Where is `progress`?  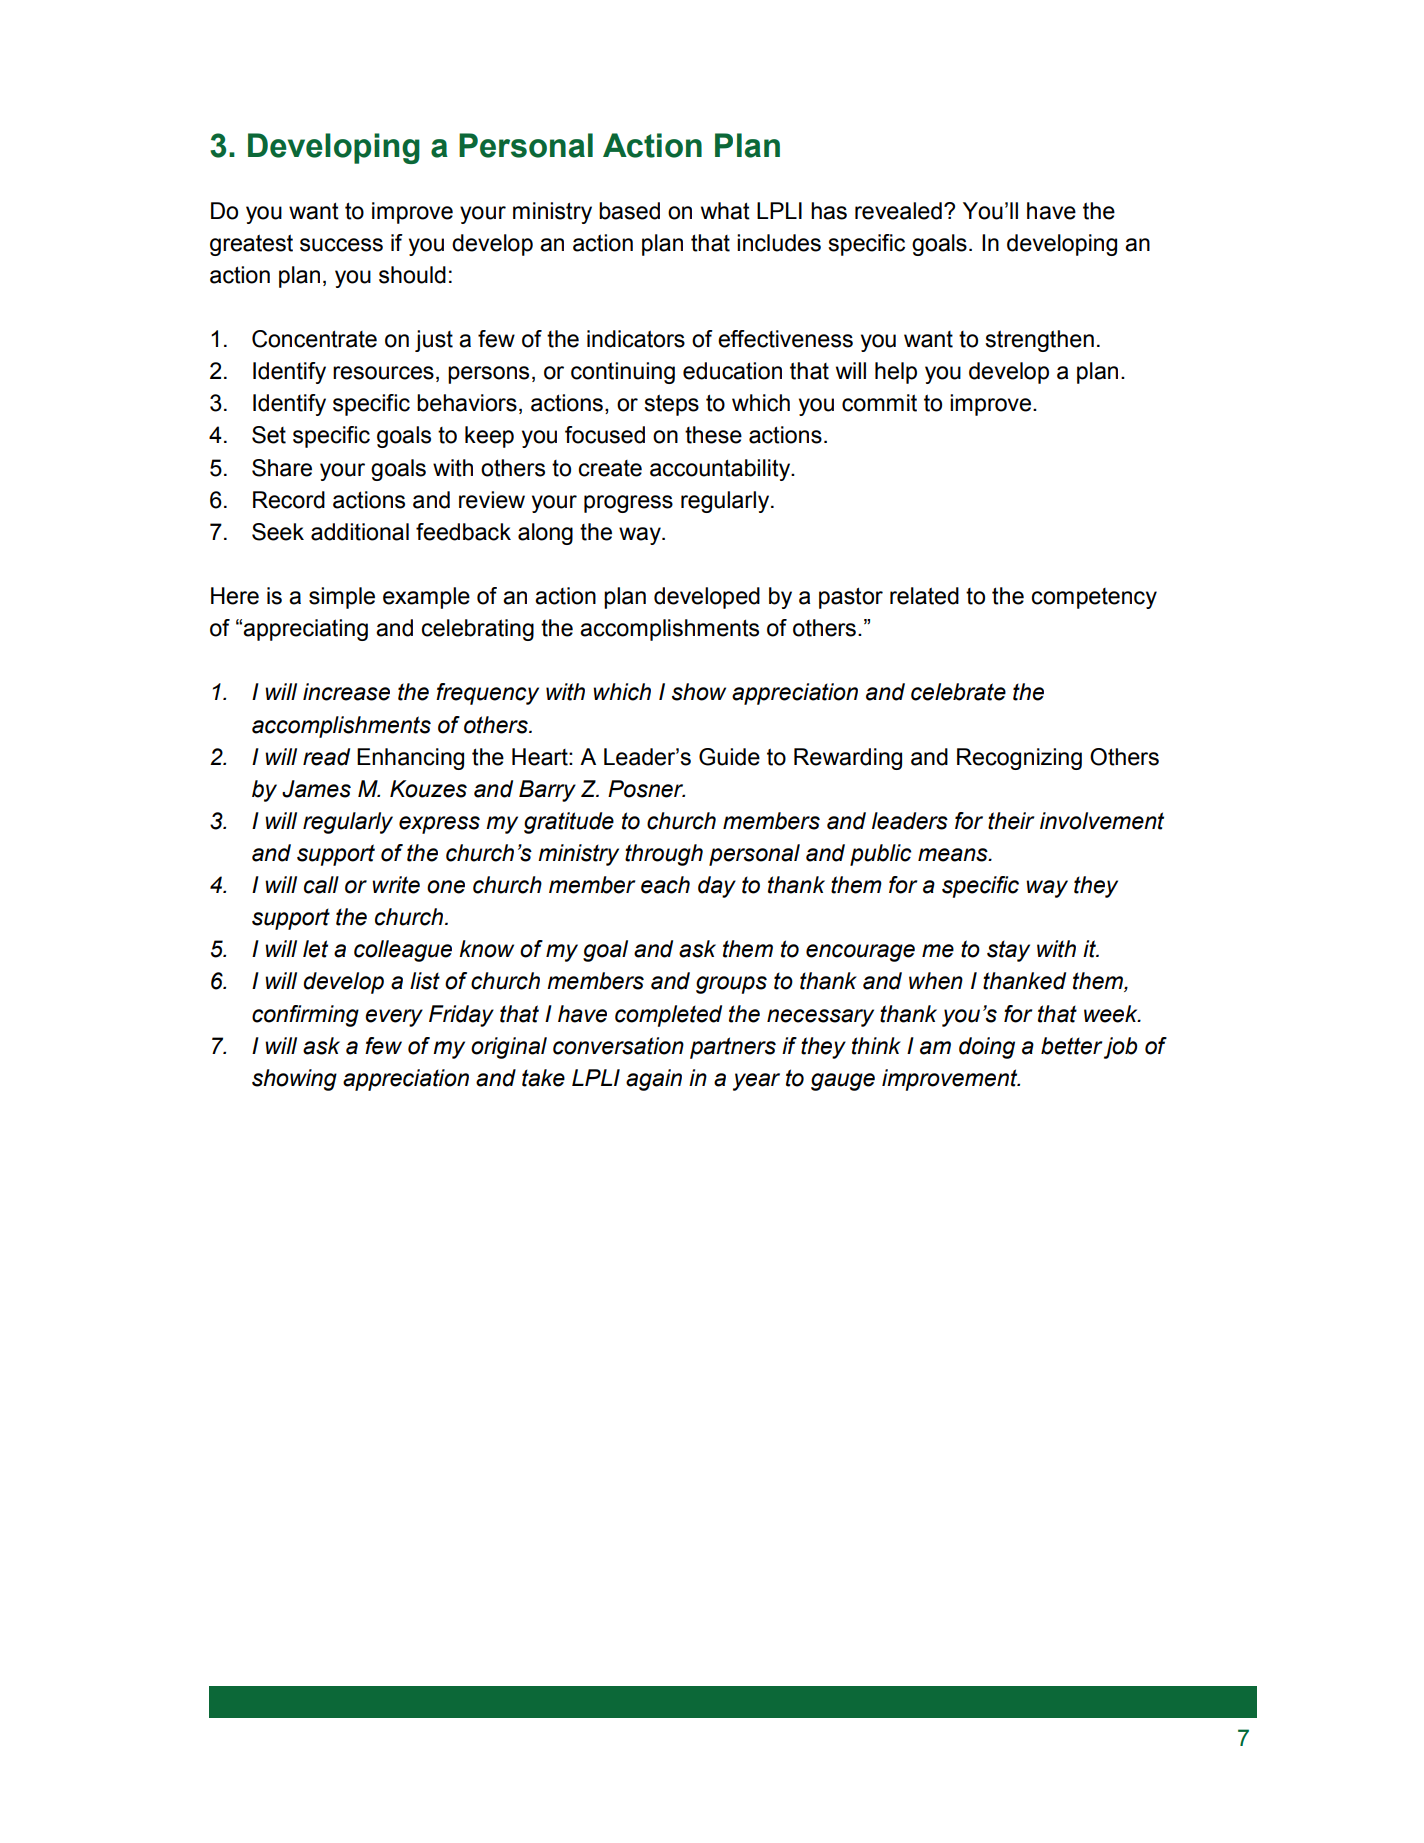 progress is located at coordinates (628, 504).
